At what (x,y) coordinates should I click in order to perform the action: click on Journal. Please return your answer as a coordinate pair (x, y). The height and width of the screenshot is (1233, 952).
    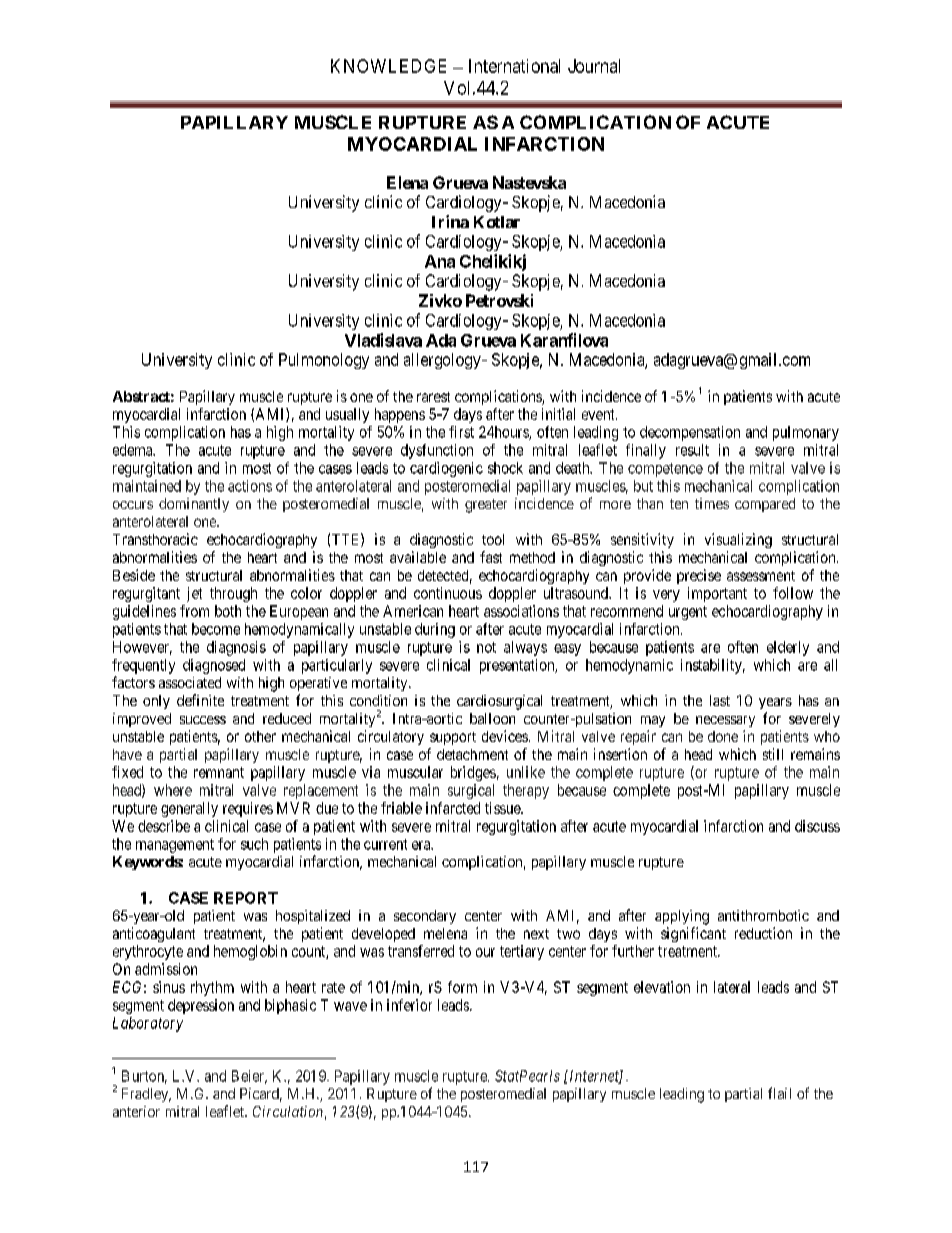
    Looking at the image, I should click on (594, 66).
